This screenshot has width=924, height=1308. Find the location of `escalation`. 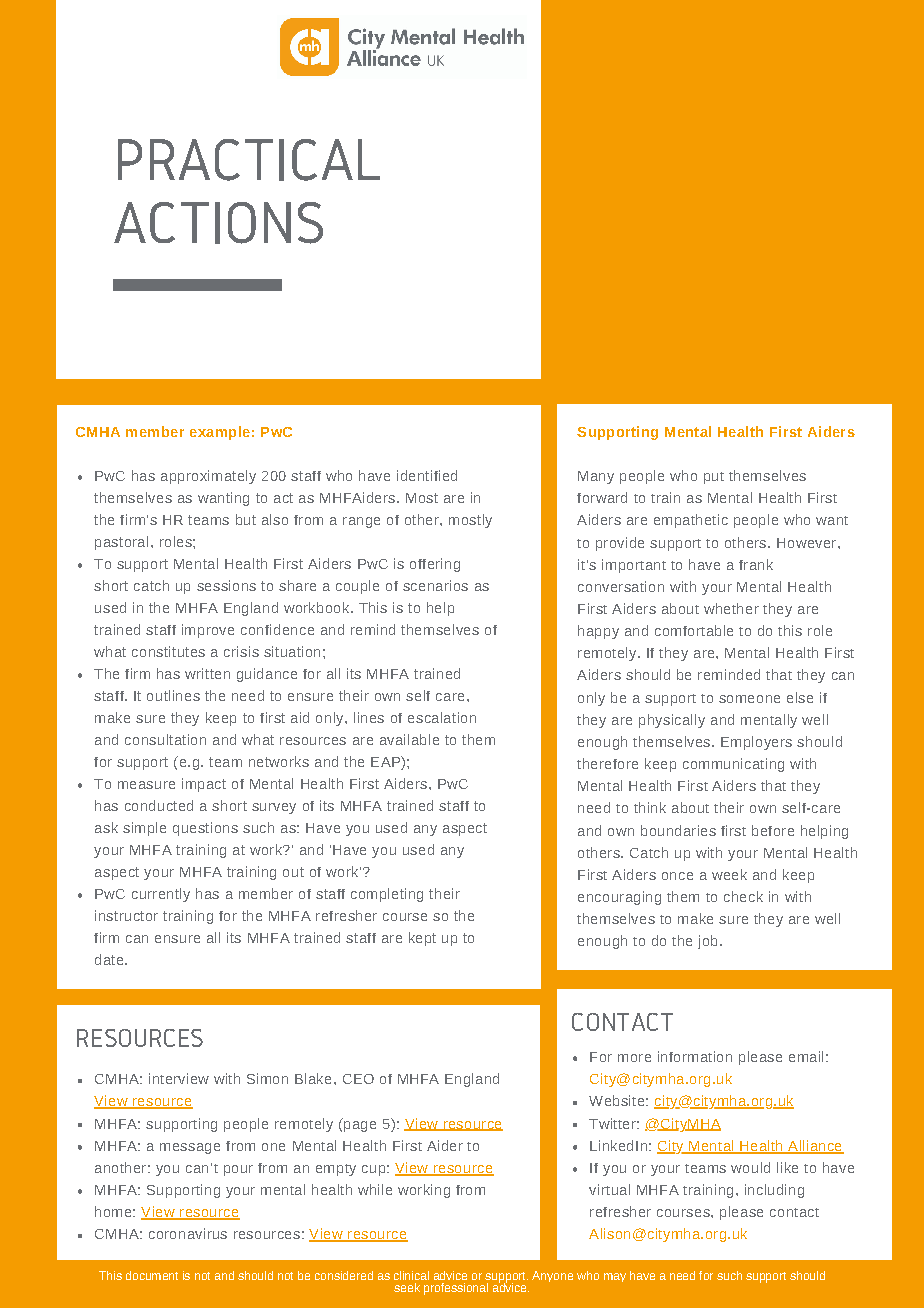

escalation is located at coordinates (442, 717).
